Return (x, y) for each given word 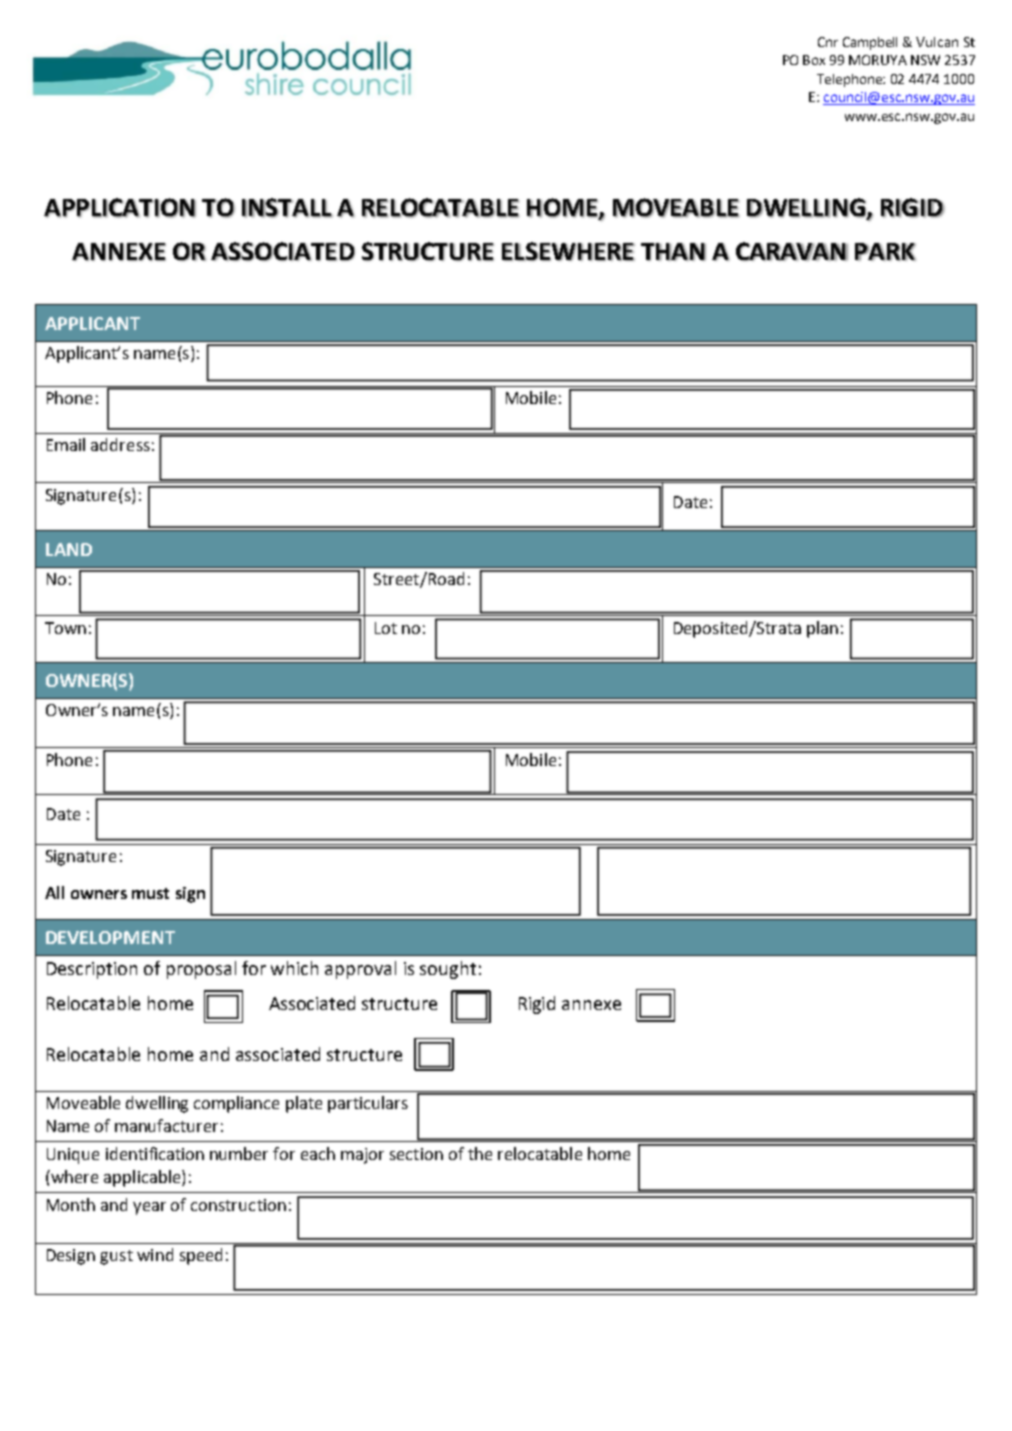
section (416, 1154)
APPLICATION (120, 208)
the (480, 1153)
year (149, 1208)
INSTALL (287, 208)
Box (814, 60)
